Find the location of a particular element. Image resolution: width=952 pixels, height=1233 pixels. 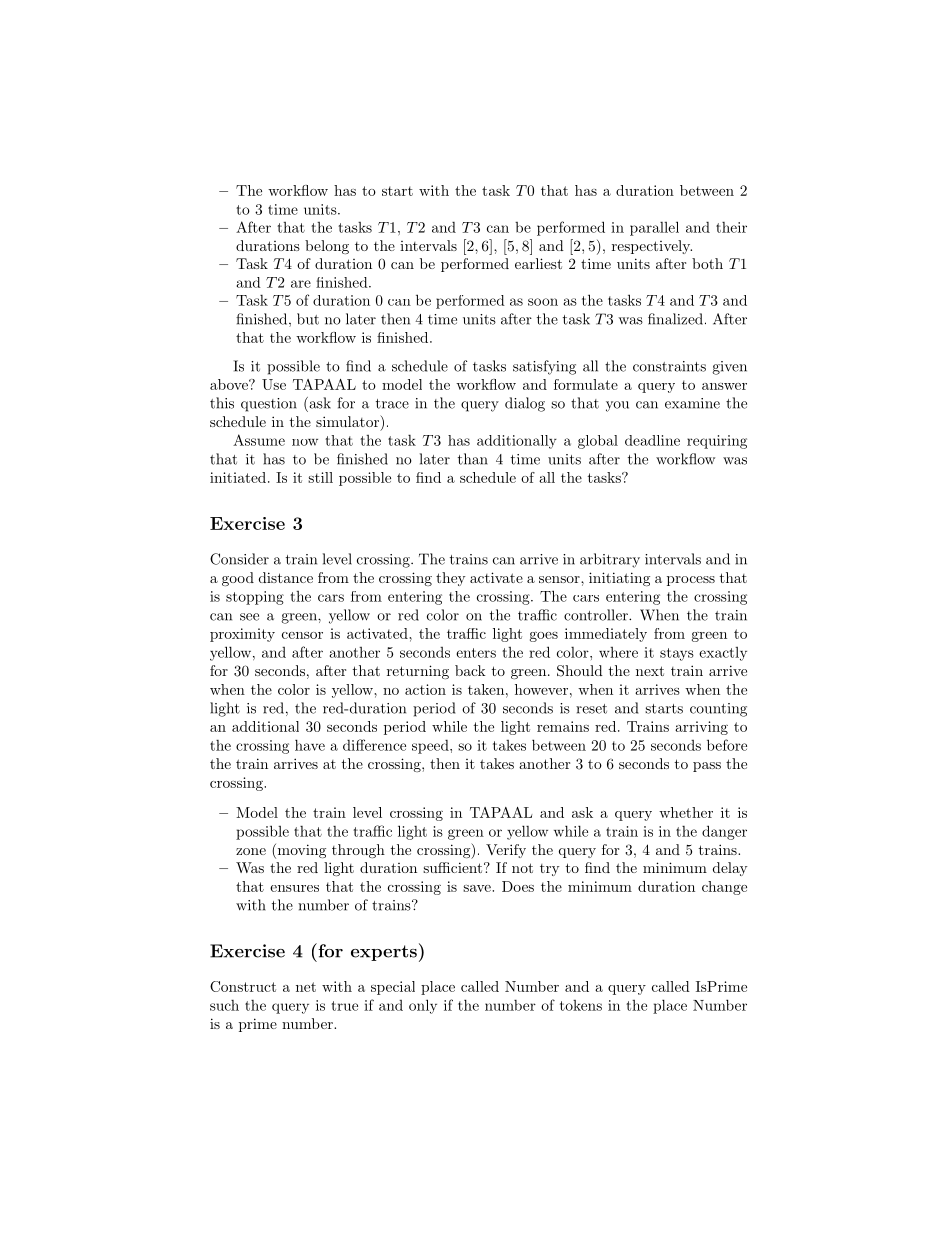

net is located at coordinates (306, 987).
